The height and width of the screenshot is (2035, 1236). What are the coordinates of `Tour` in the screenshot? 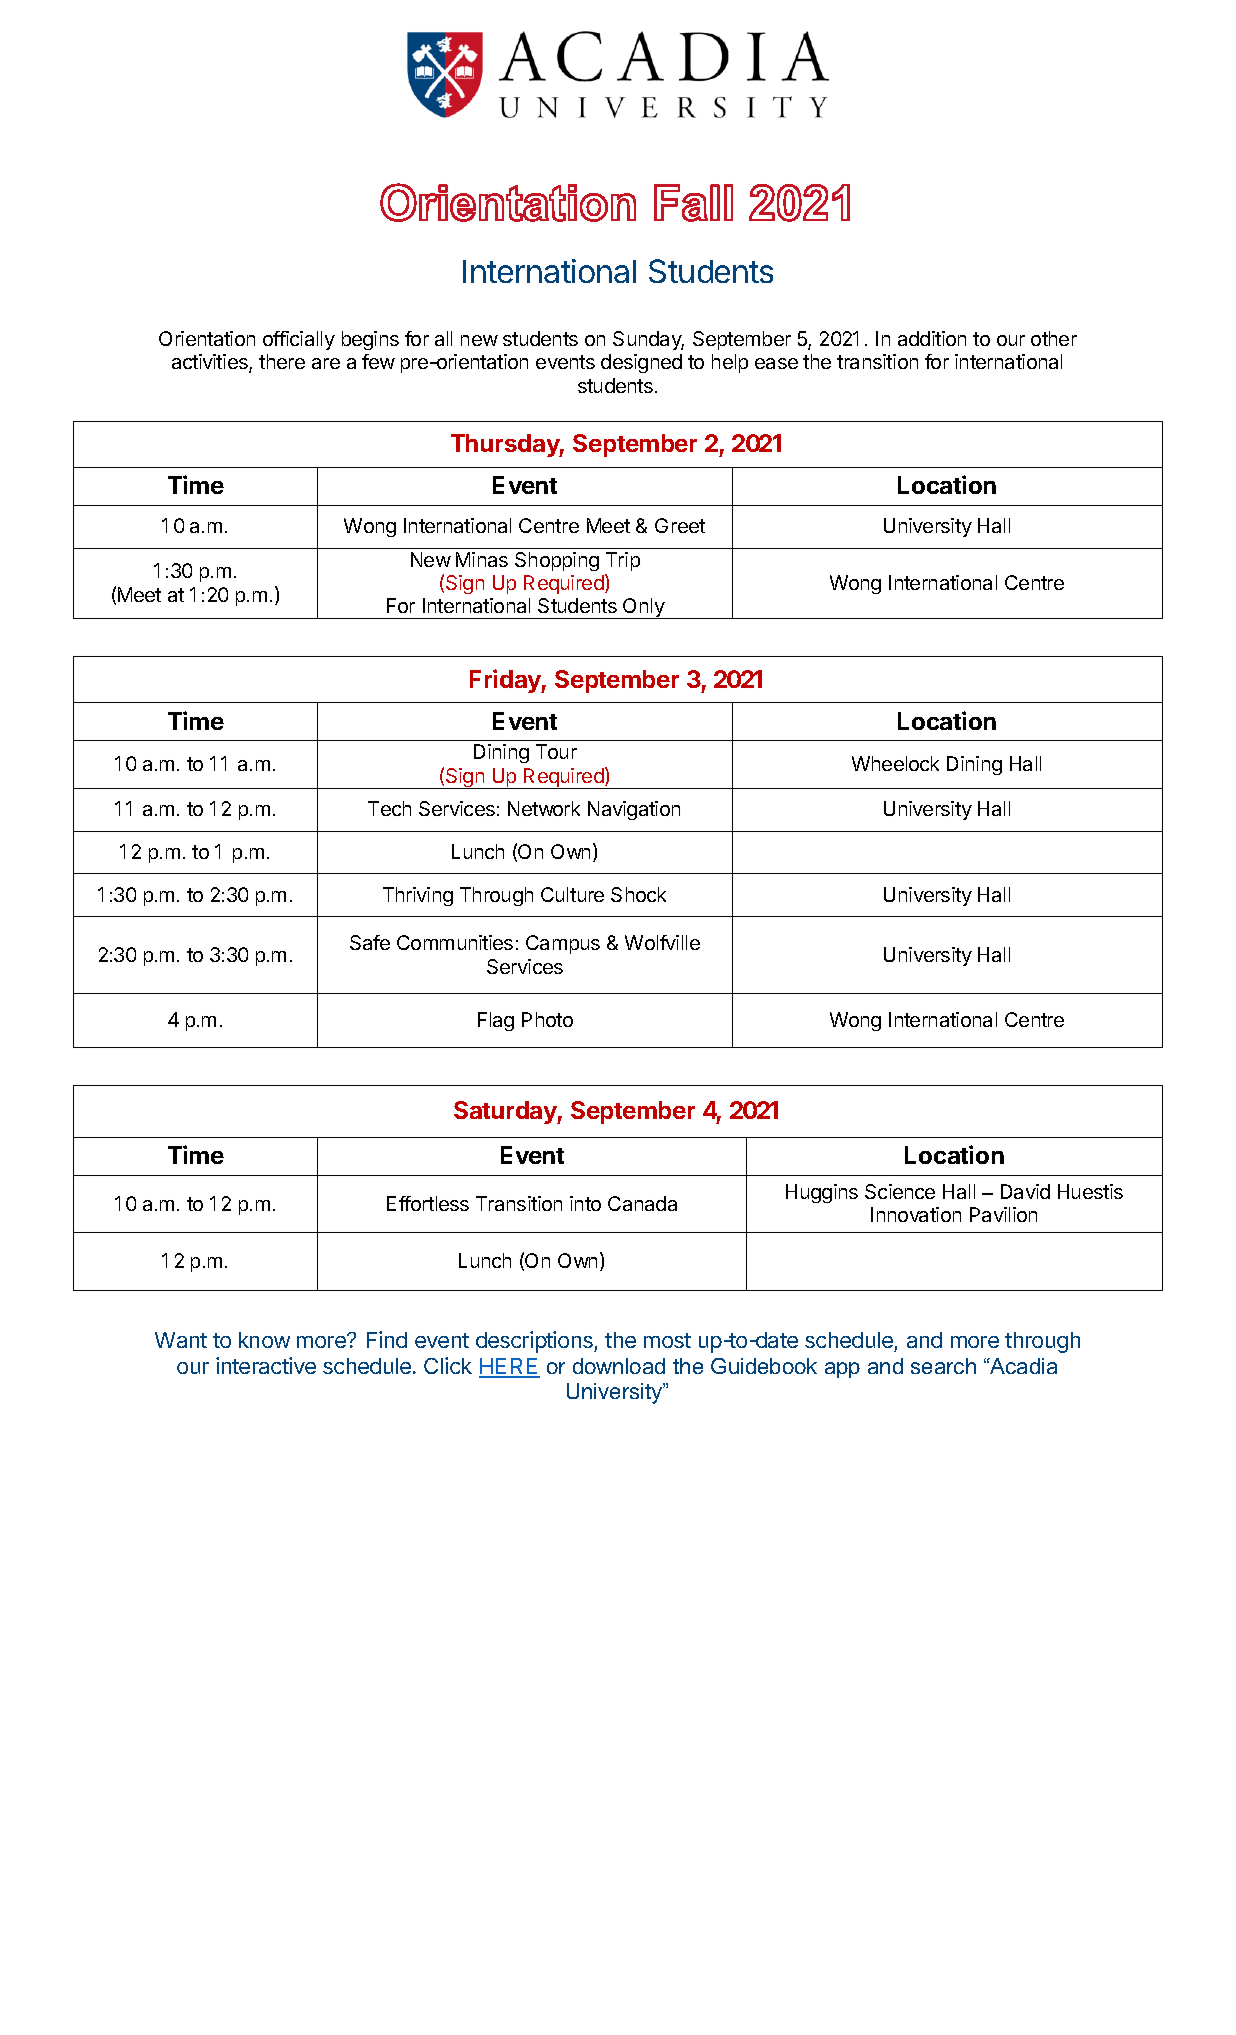 It's located at (556, 751).
